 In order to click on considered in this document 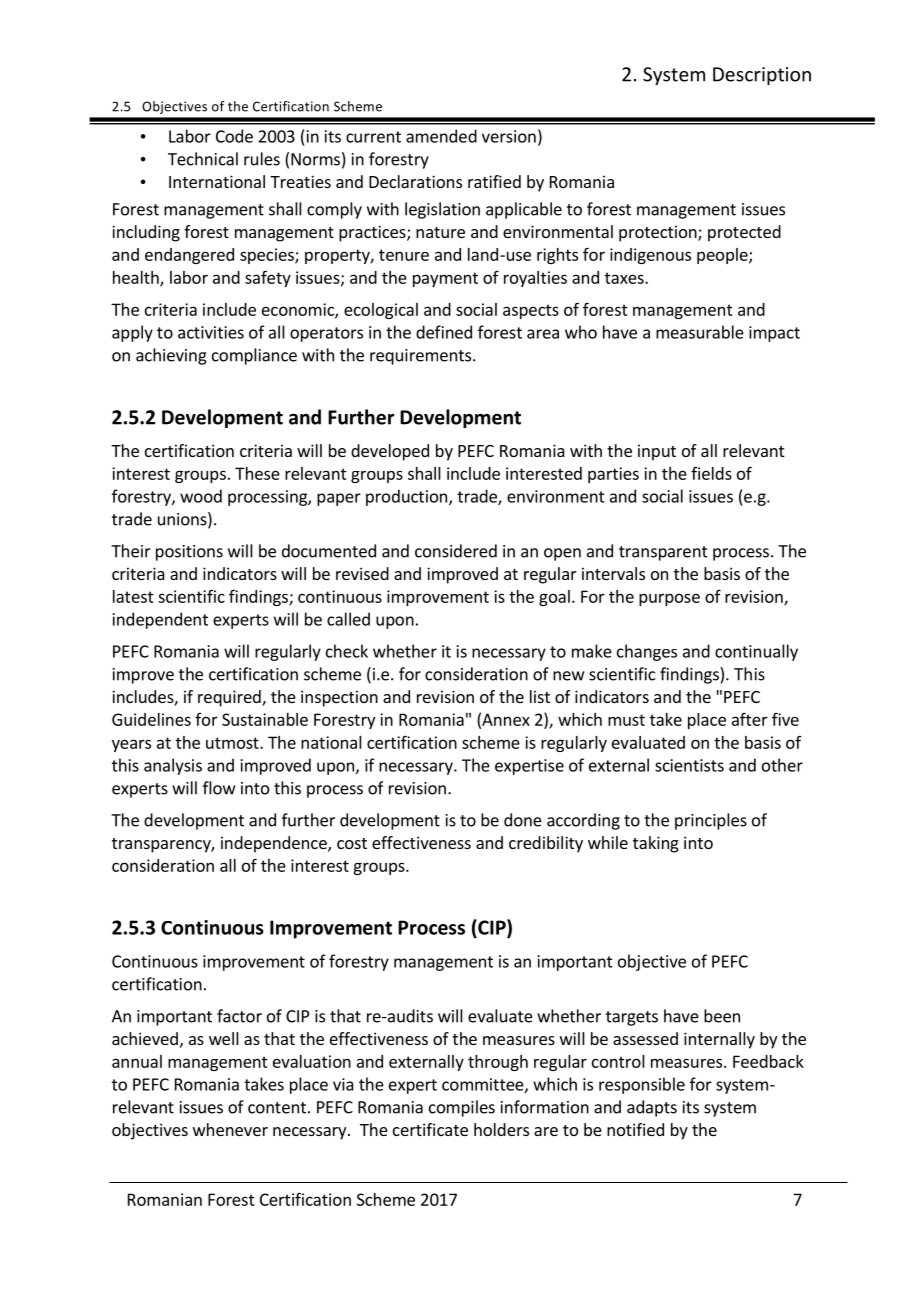, I will do `click(456, 551)`.
